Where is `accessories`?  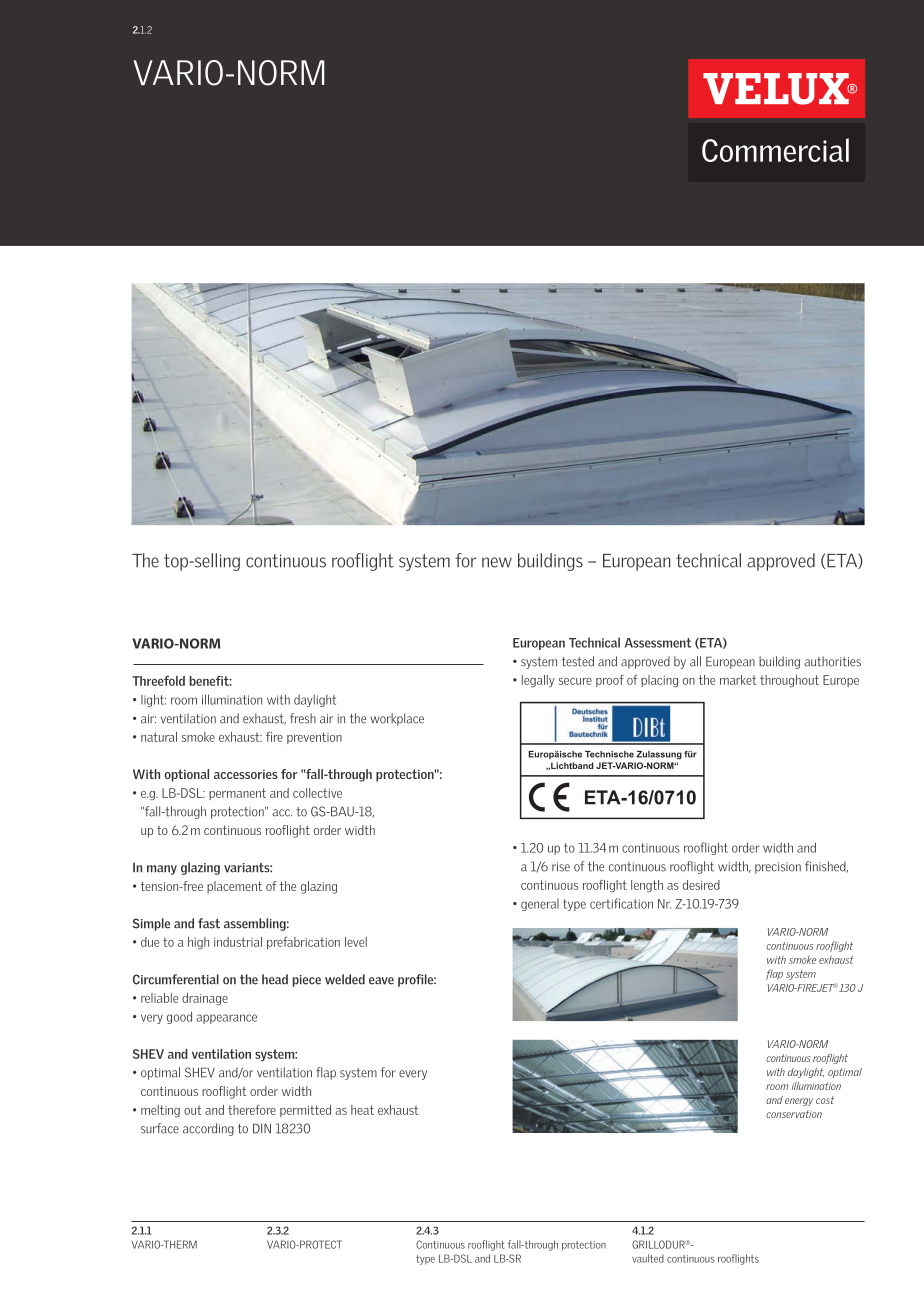 accessories is located at coordinates (246, 774).
